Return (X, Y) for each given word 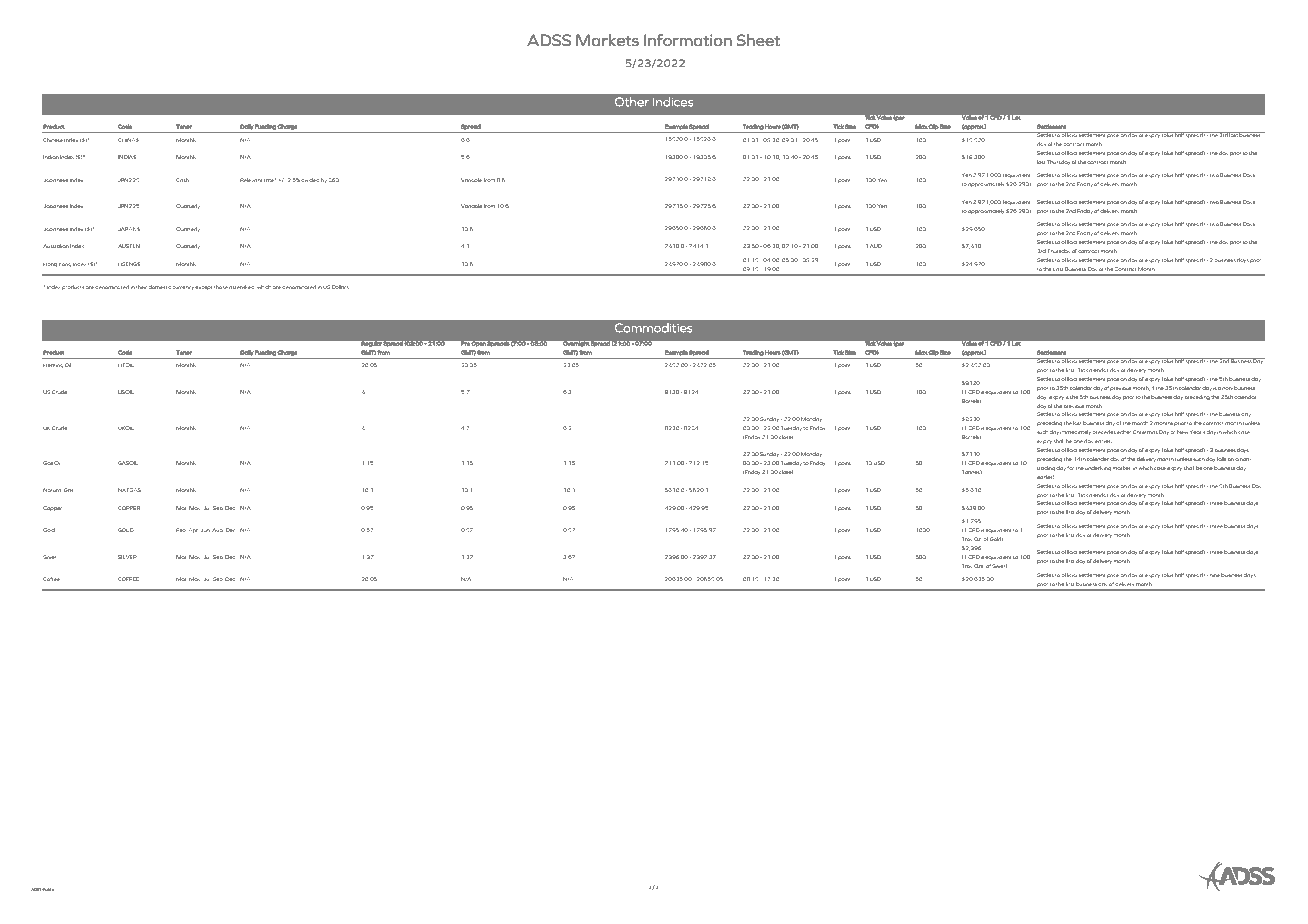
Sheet (758, 40)
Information (688, 40)
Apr (194, 530)
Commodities (654, 328)
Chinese (53, 140)
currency (183, 288)
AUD (876, 246)
